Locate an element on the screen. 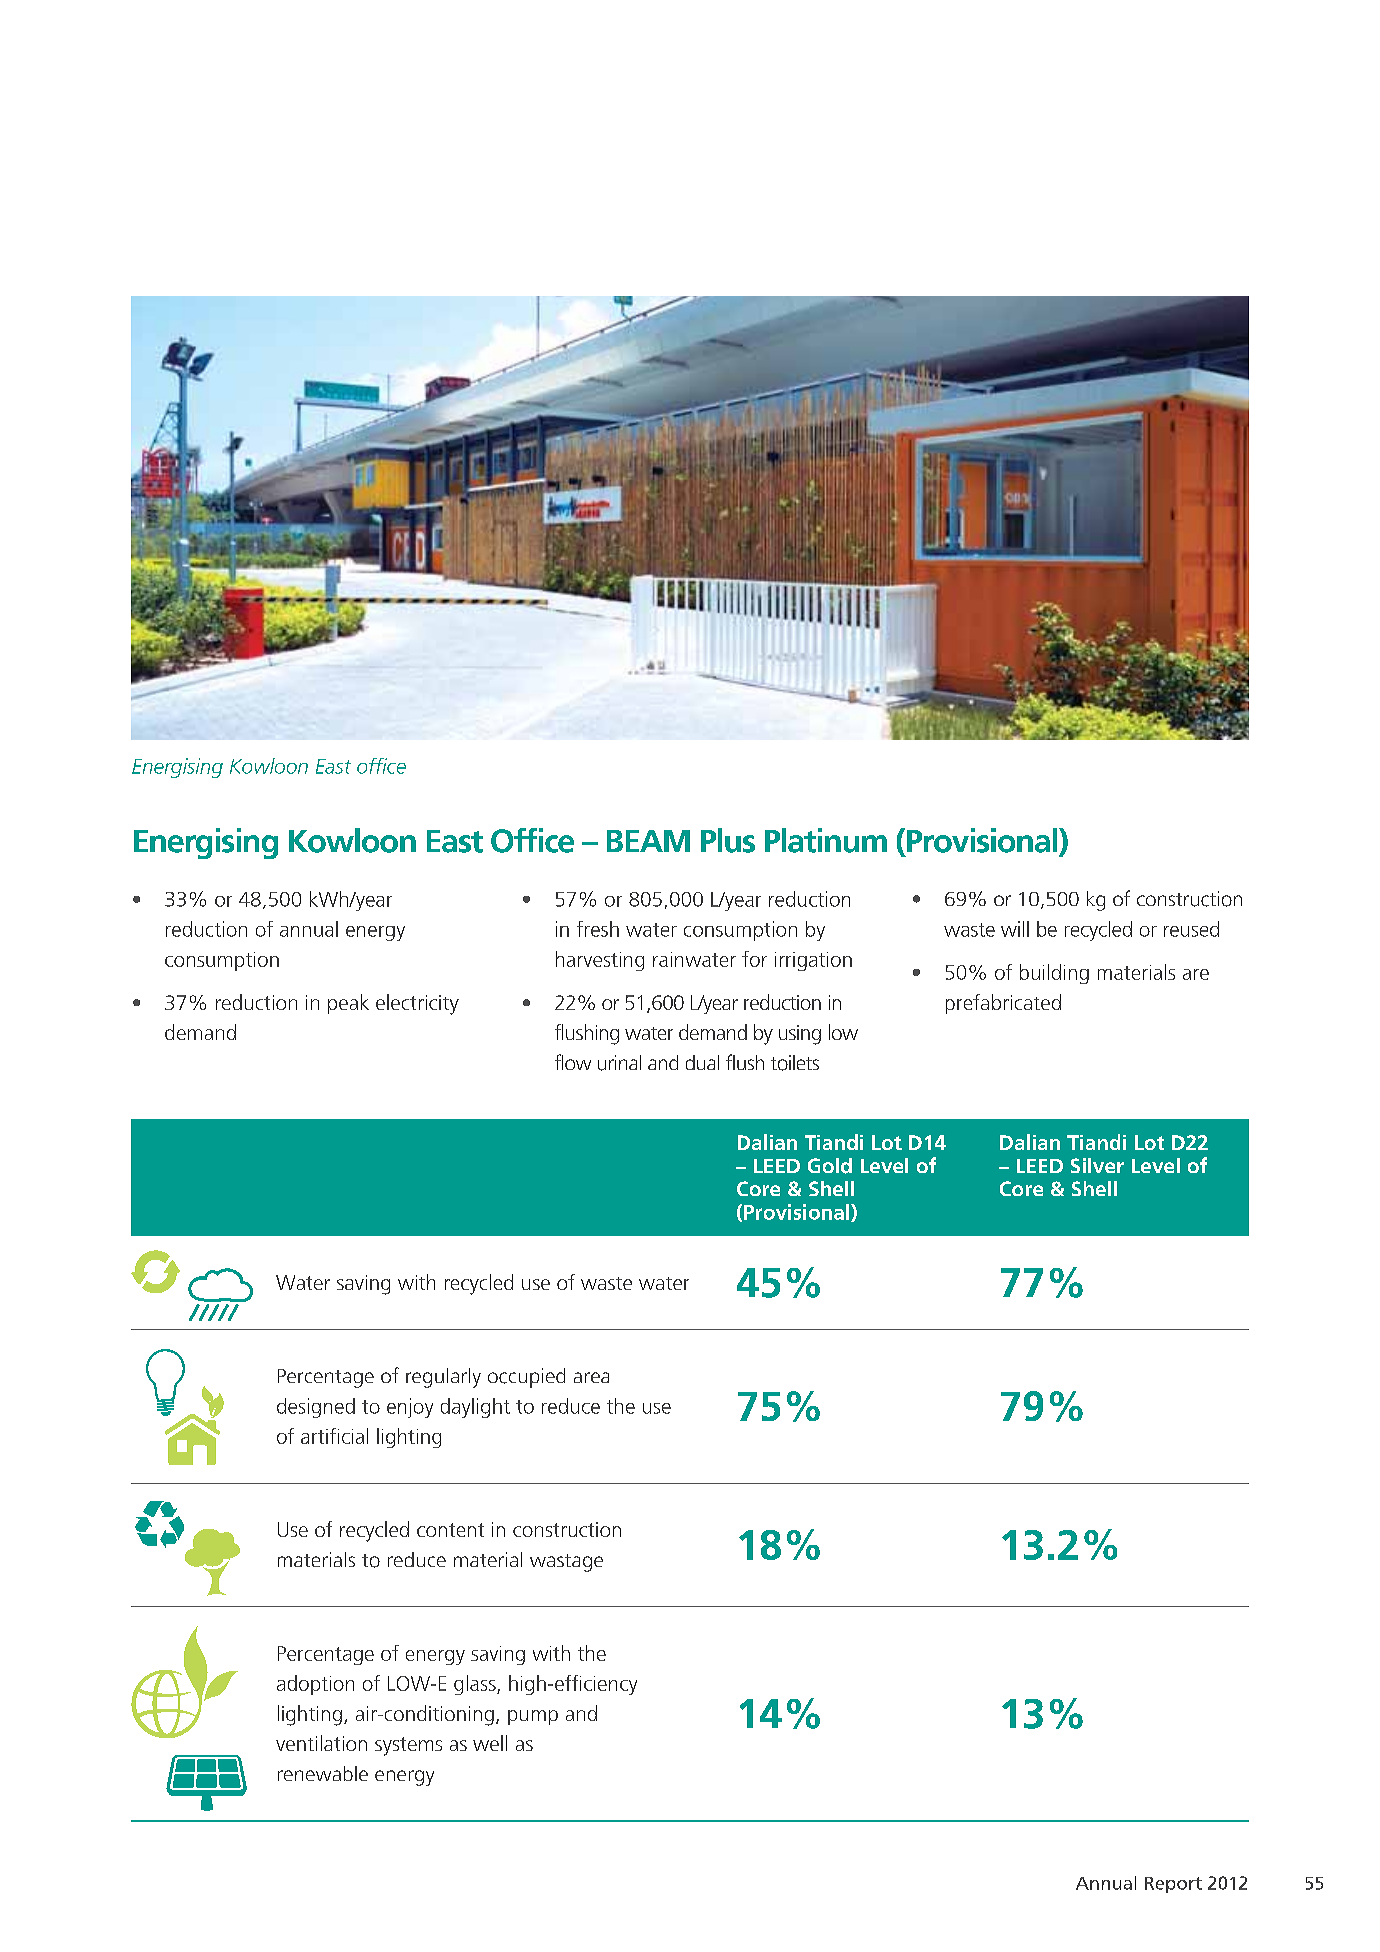 Image resolution: width=1380 pixels, height=1952 pixels. will is located at coordinates (1015, 929).
